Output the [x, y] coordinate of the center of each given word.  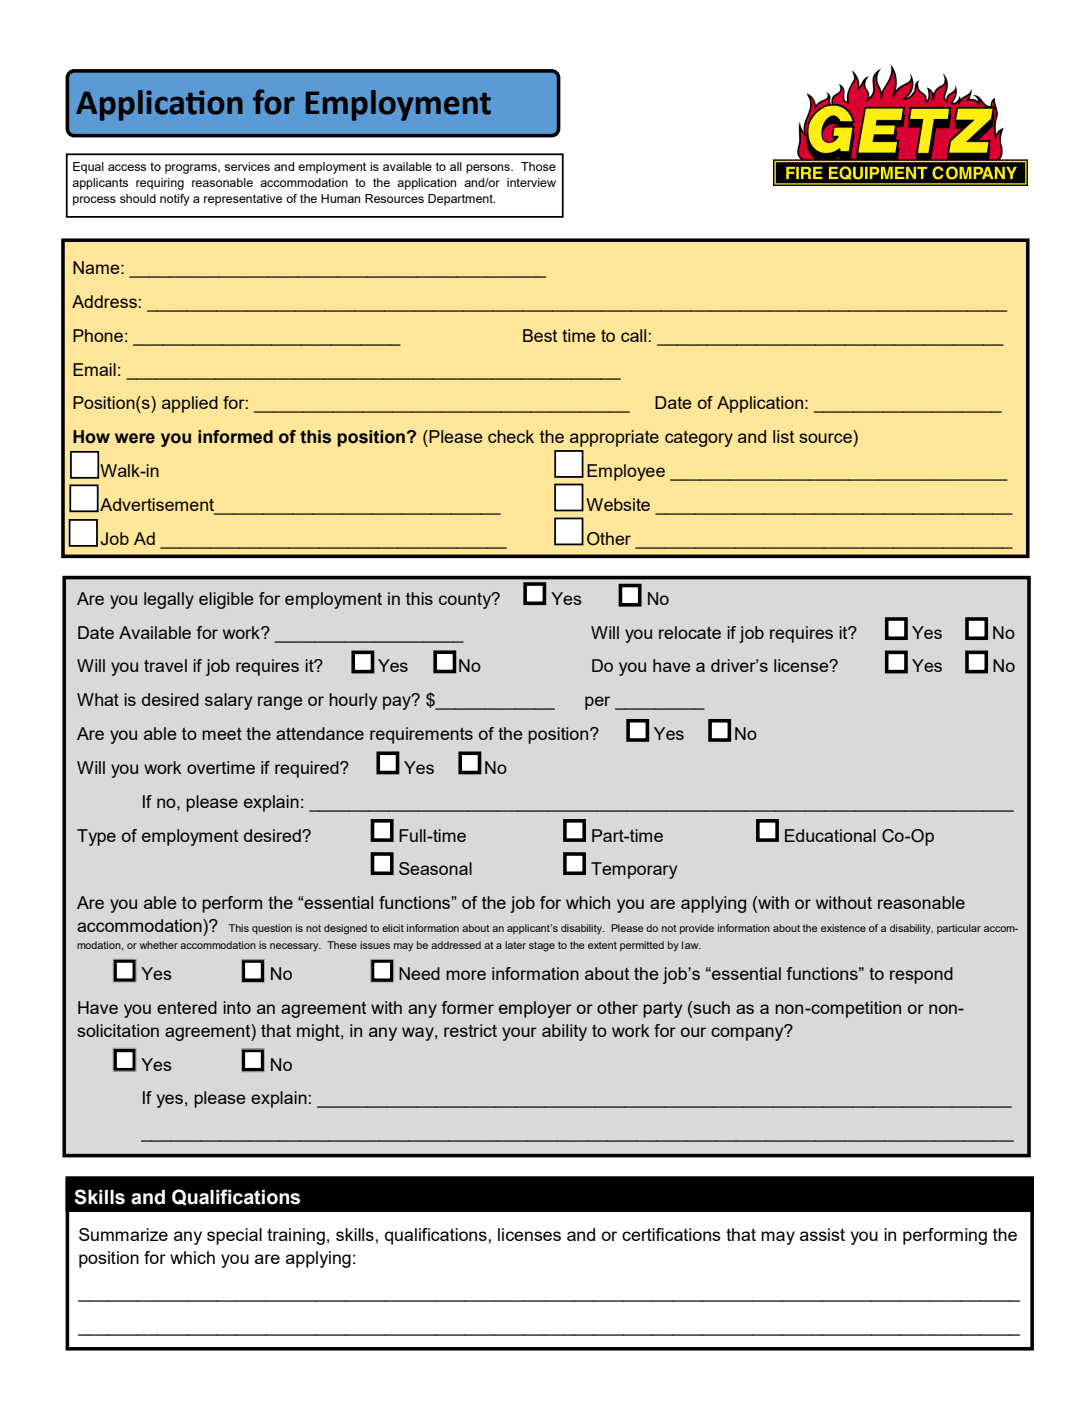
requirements [421, 735]
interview [531, 182]
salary [228, 701]
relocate [690, 632]
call [633, 335]
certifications [671, 1234]
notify [175, 200]
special [234, 1236]
